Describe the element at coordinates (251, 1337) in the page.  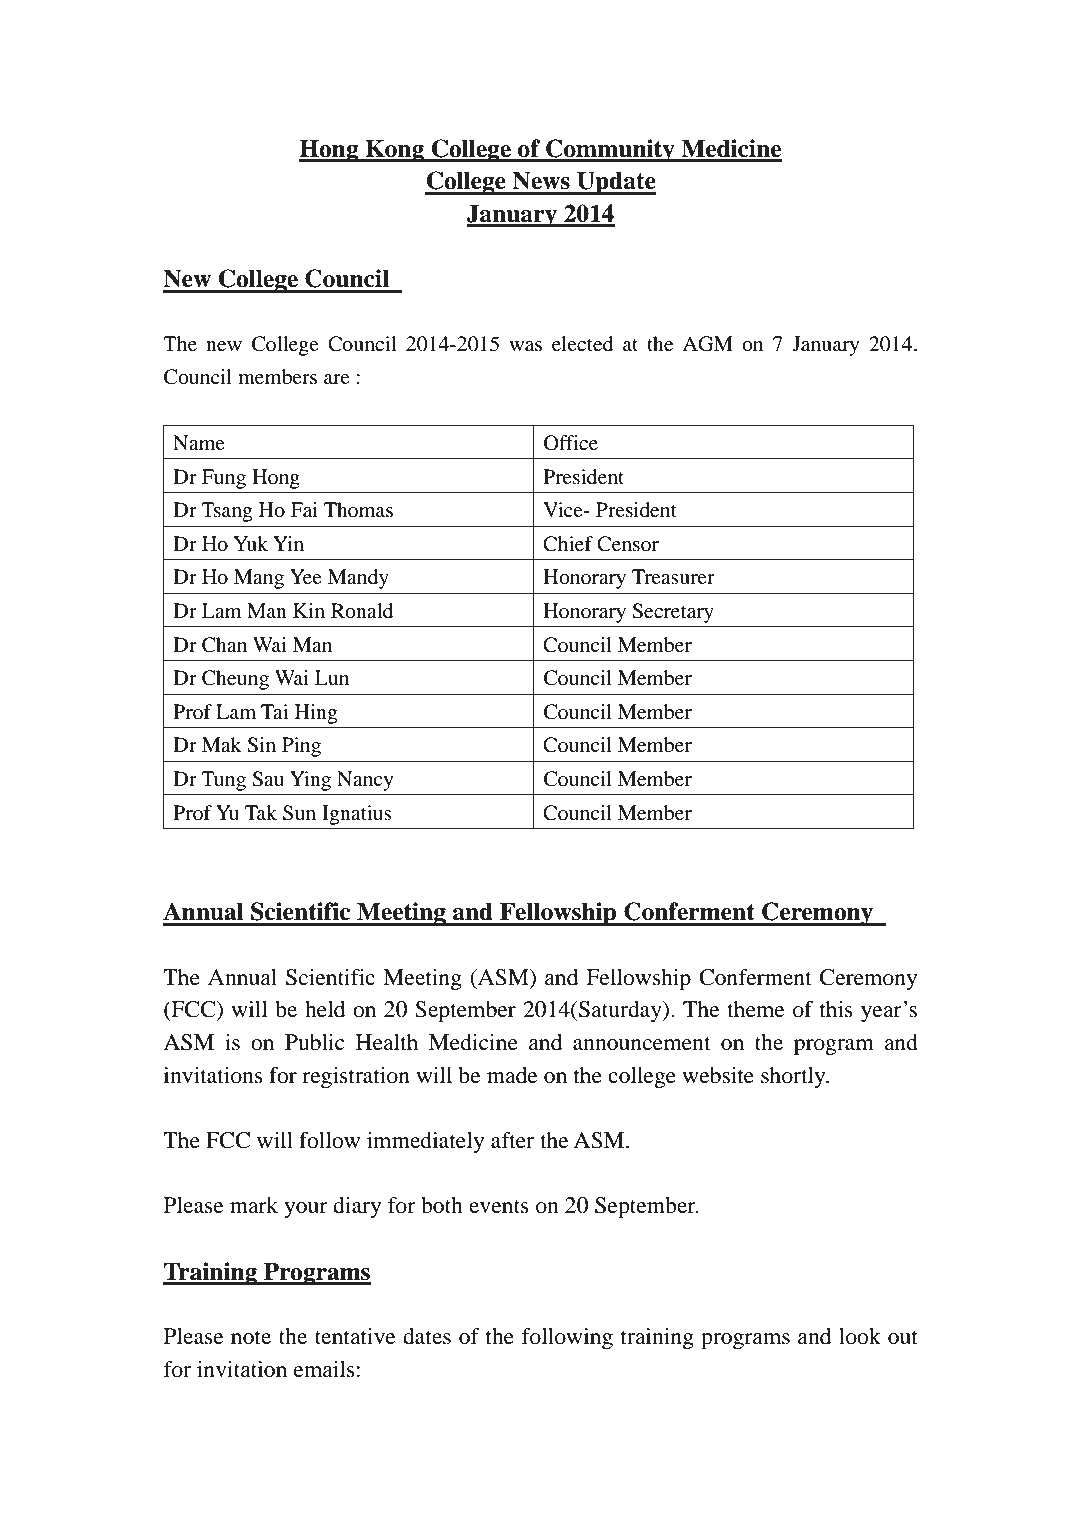
I see `note` at that location.
